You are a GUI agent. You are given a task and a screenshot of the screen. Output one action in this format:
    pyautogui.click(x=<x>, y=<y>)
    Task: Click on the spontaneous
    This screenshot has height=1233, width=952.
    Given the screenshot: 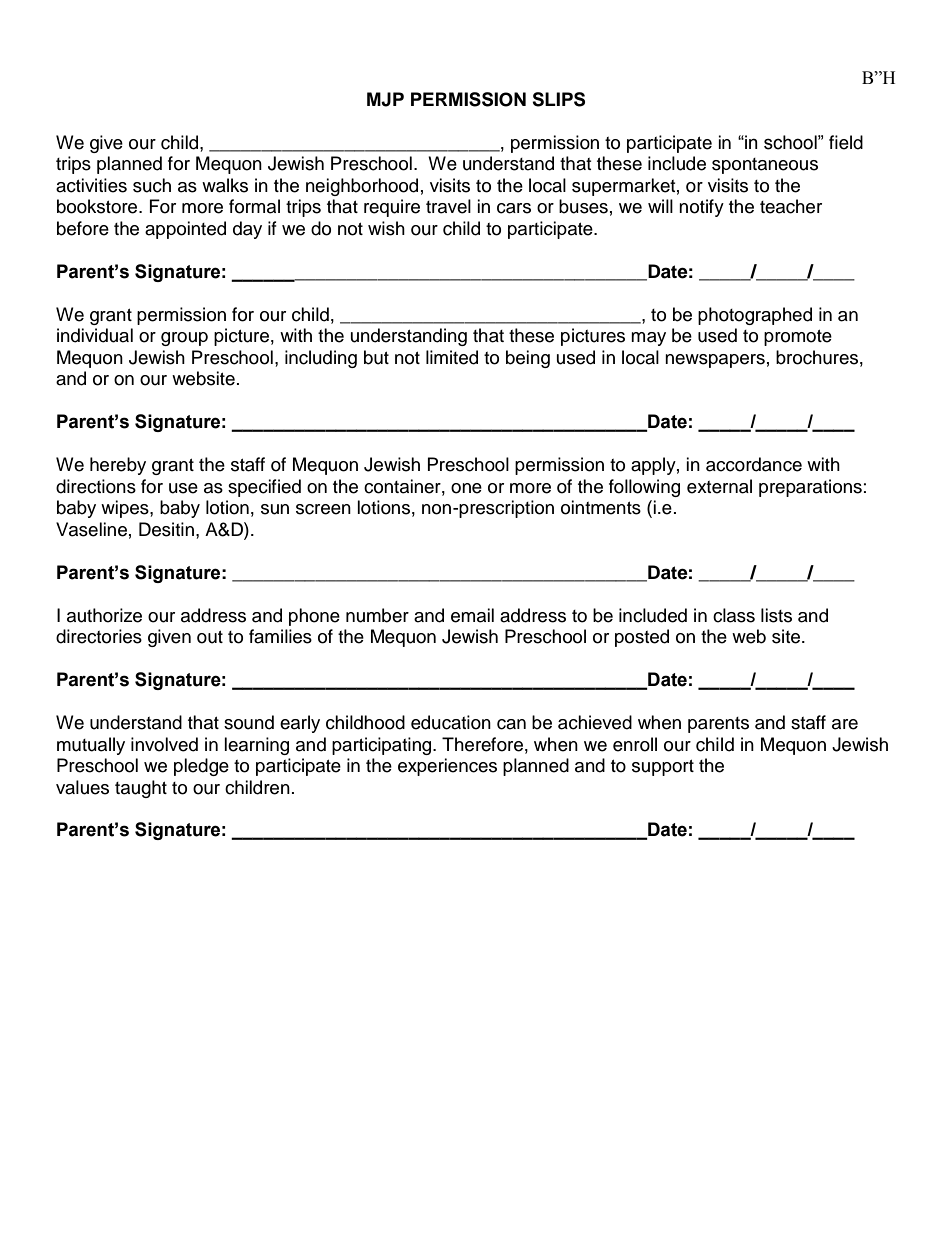 What is the action you would take?
    pyautogui.click(x=765, y=166)
